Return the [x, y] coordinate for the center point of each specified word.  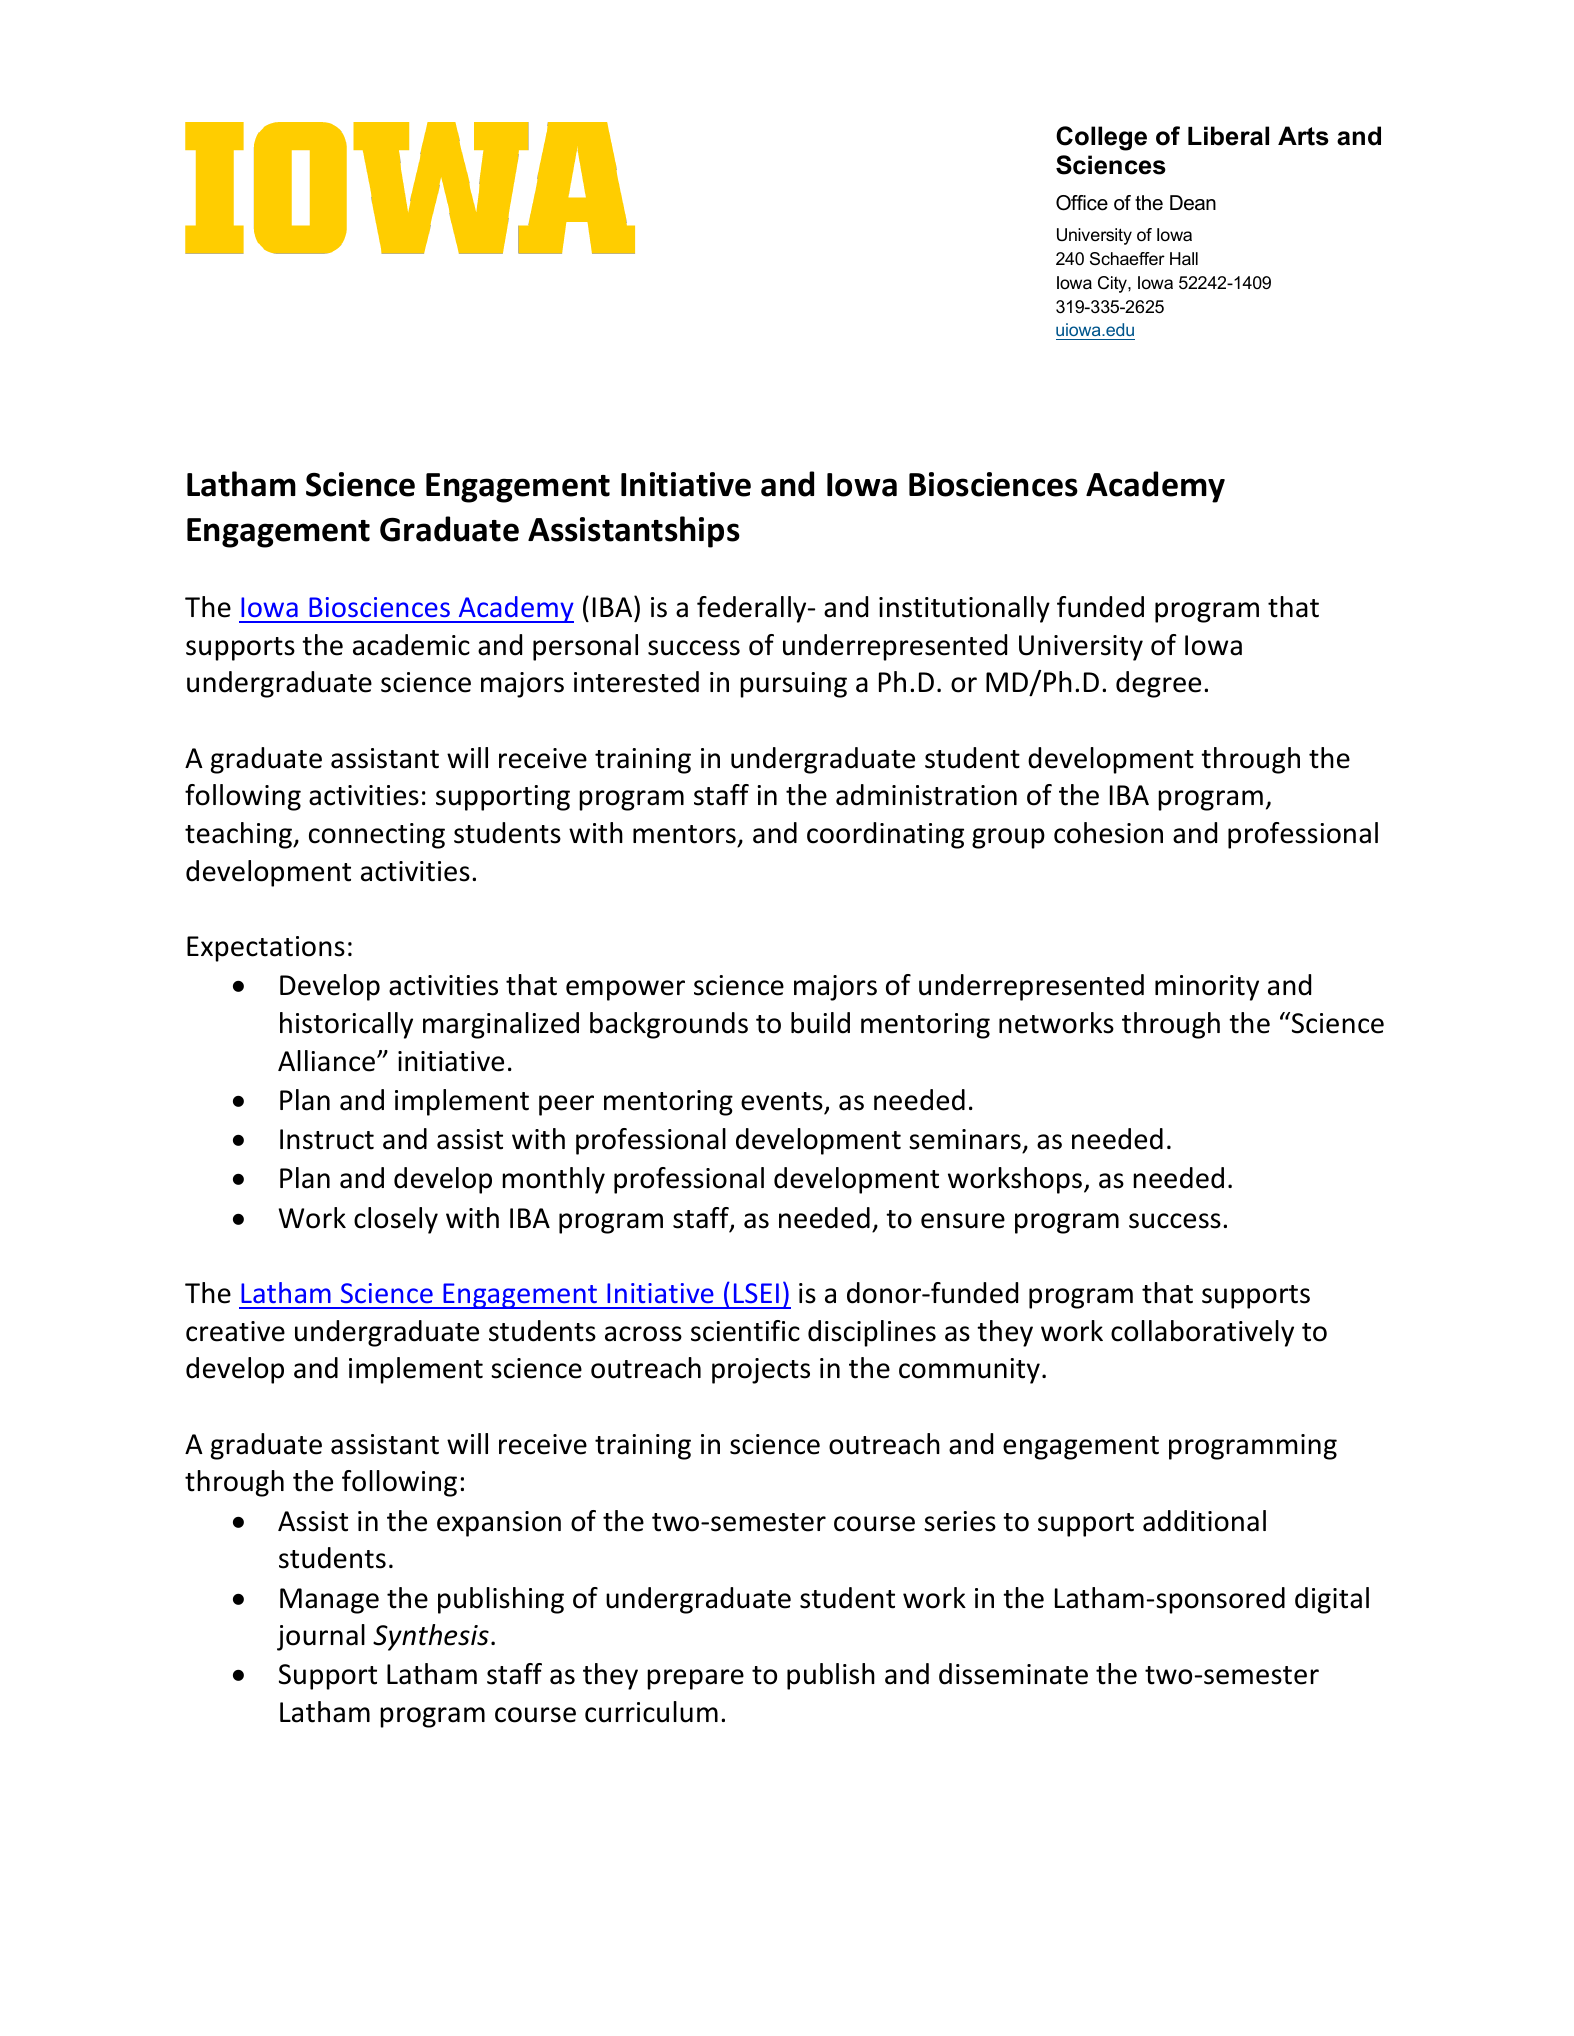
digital [1332, 1600]
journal [321, 1637]
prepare [695, 1679]
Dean [1193, 203]
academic [411, 645]
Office [1082, 203]
